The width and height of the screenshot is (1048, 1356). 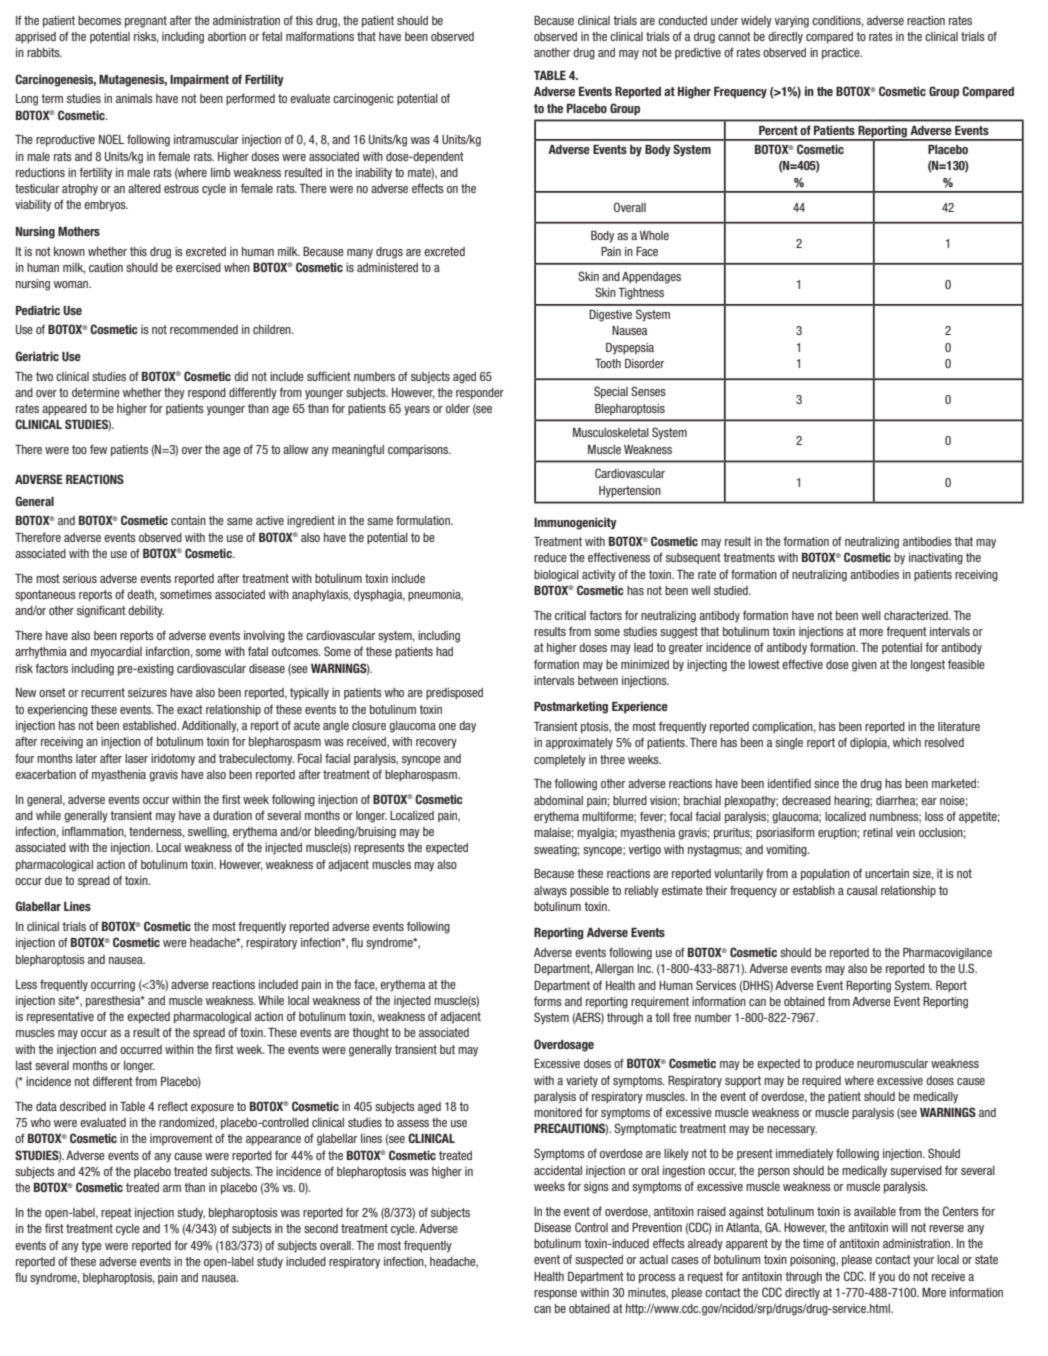 What do you see at coordinates (893, 1063) in the screenshot?
I see `neuromuscular` at bounding box center [893, 1063].
